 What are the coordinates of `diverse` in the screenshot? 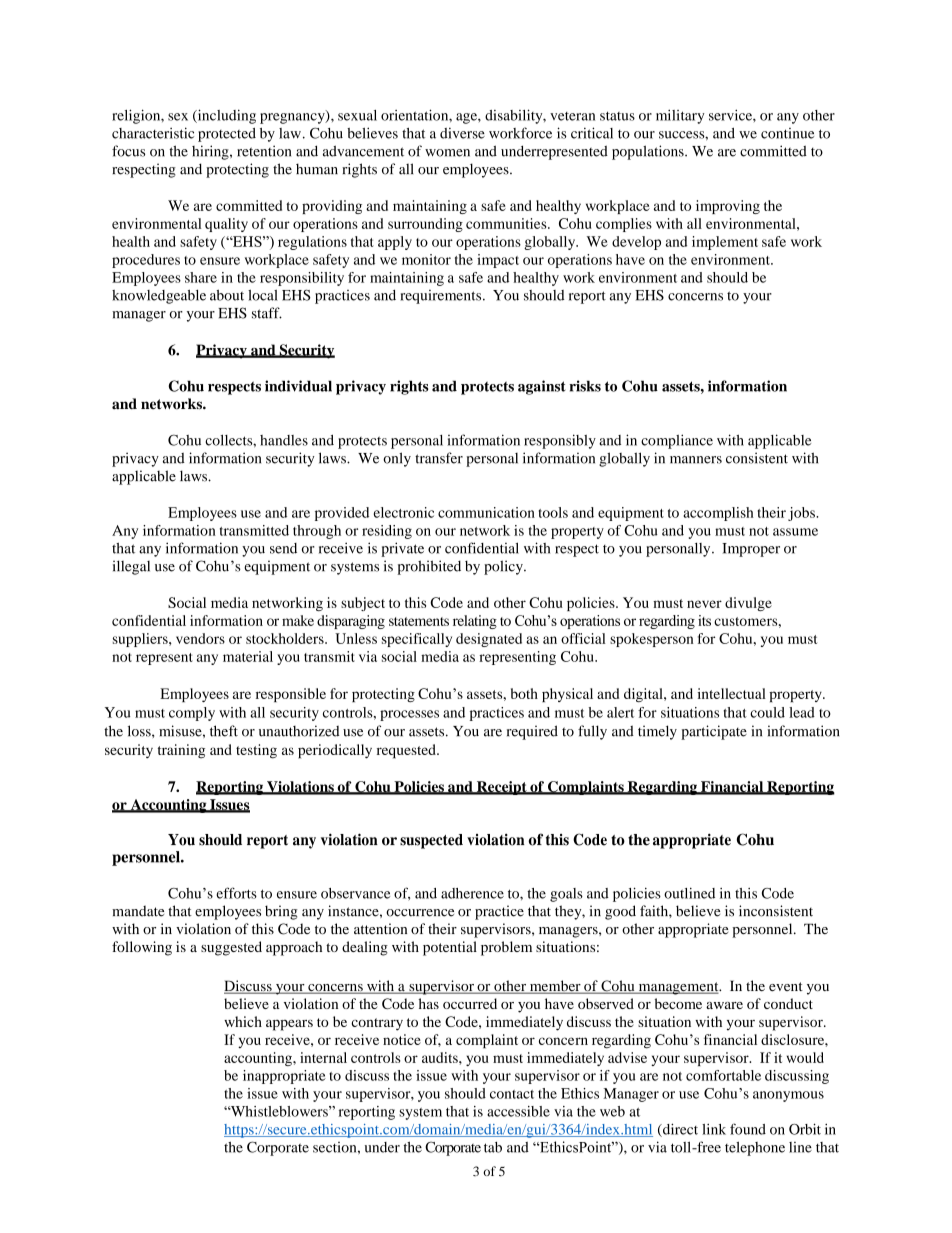 It's located at (462, 133).
